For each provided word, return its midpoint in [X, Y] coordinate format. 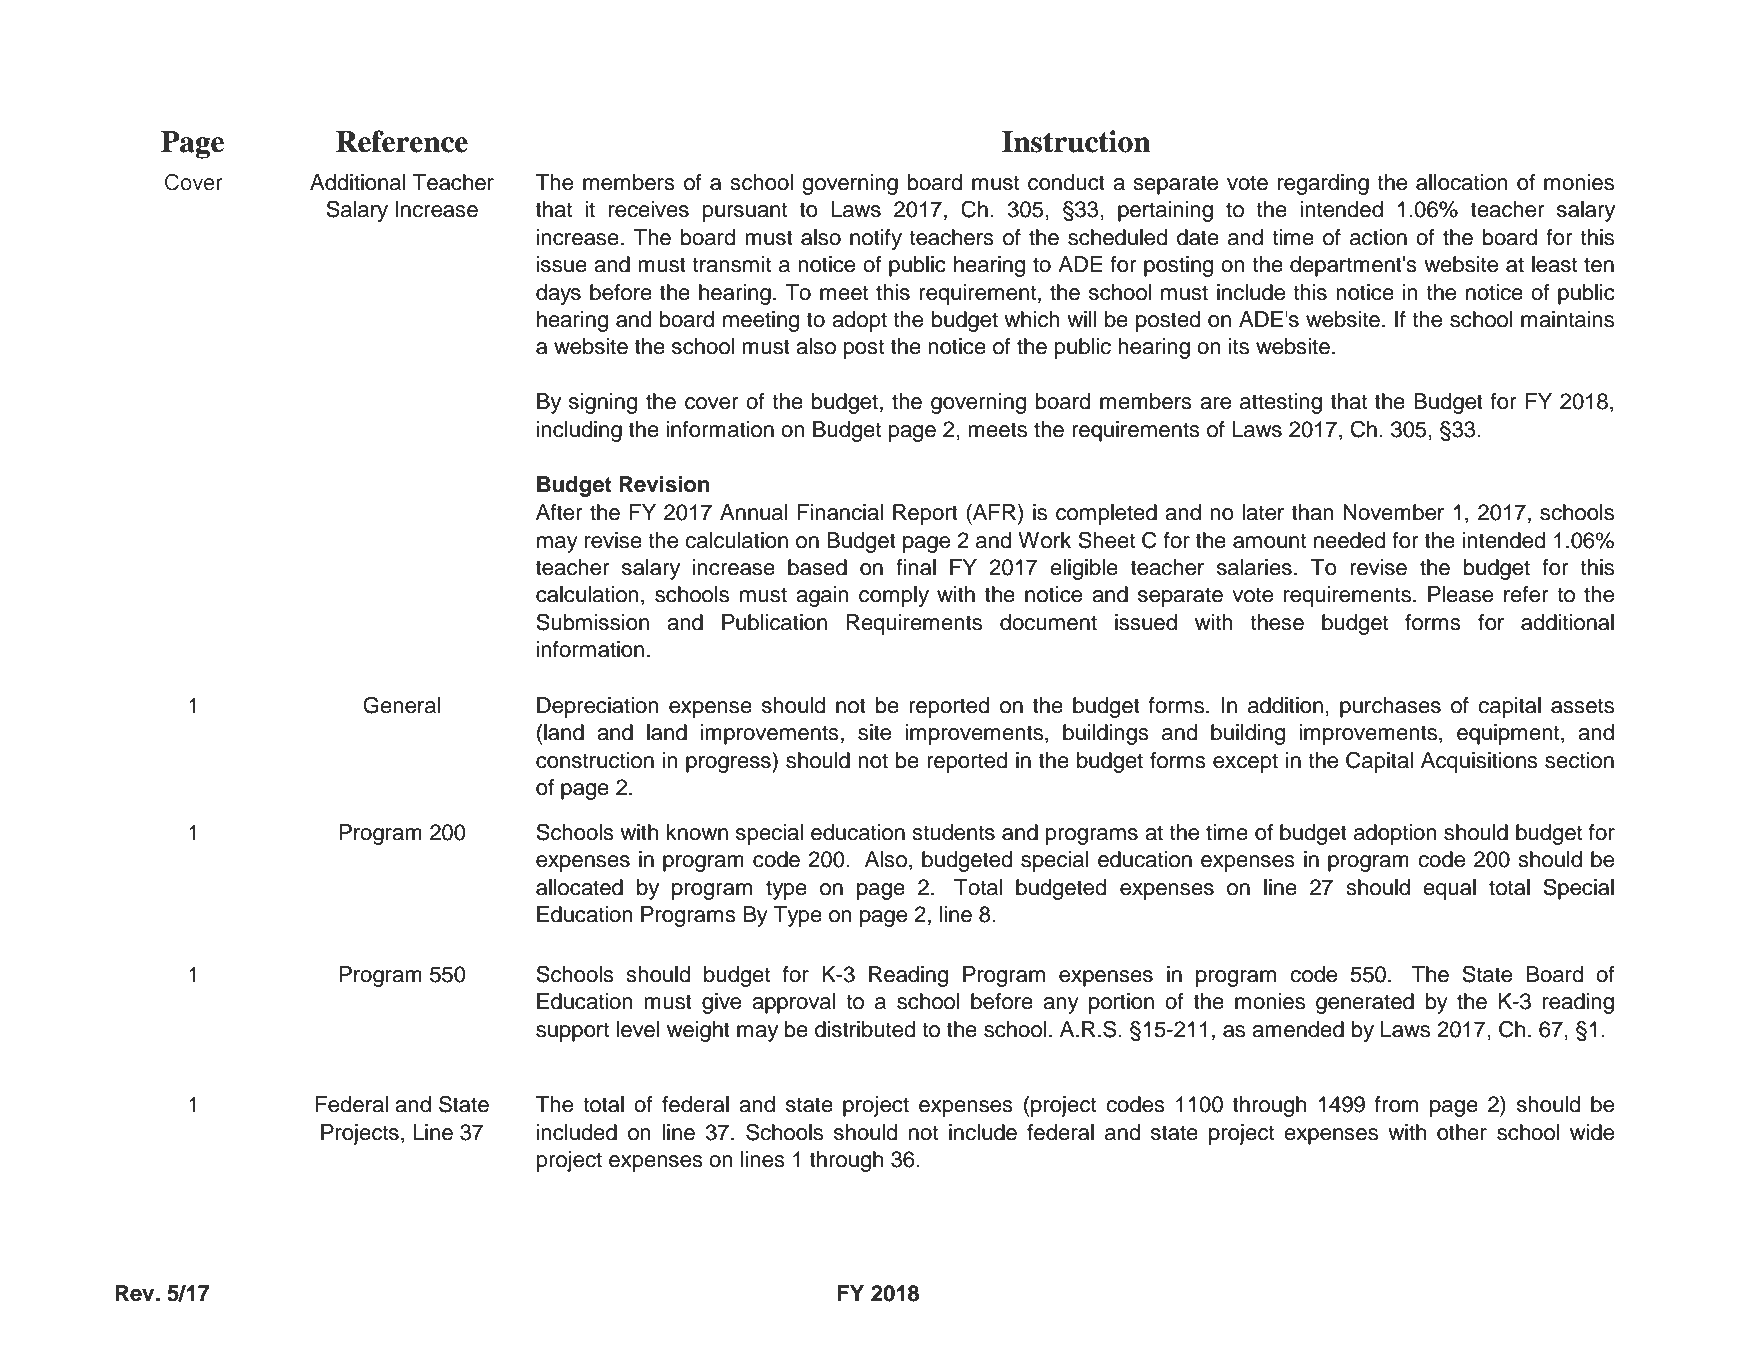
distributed [865, 1029]
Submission [592, 622]
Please [1460, 594]
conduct [1066, 182]
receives [649, 209]
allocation [1462, 182]
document [1048, 622]
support [572, 1032]
